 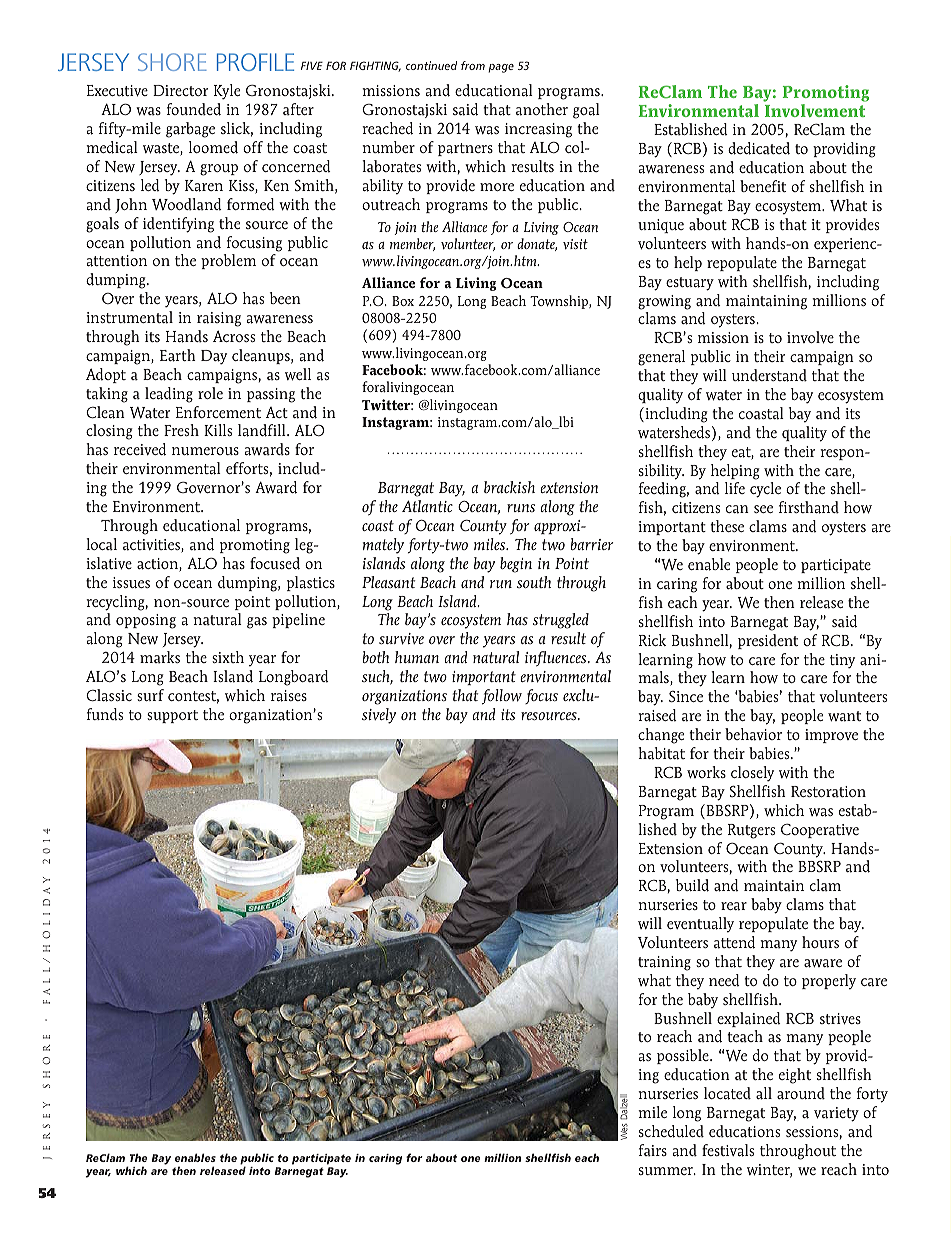 I want to click on brackish, so click(x=509, y=487).
